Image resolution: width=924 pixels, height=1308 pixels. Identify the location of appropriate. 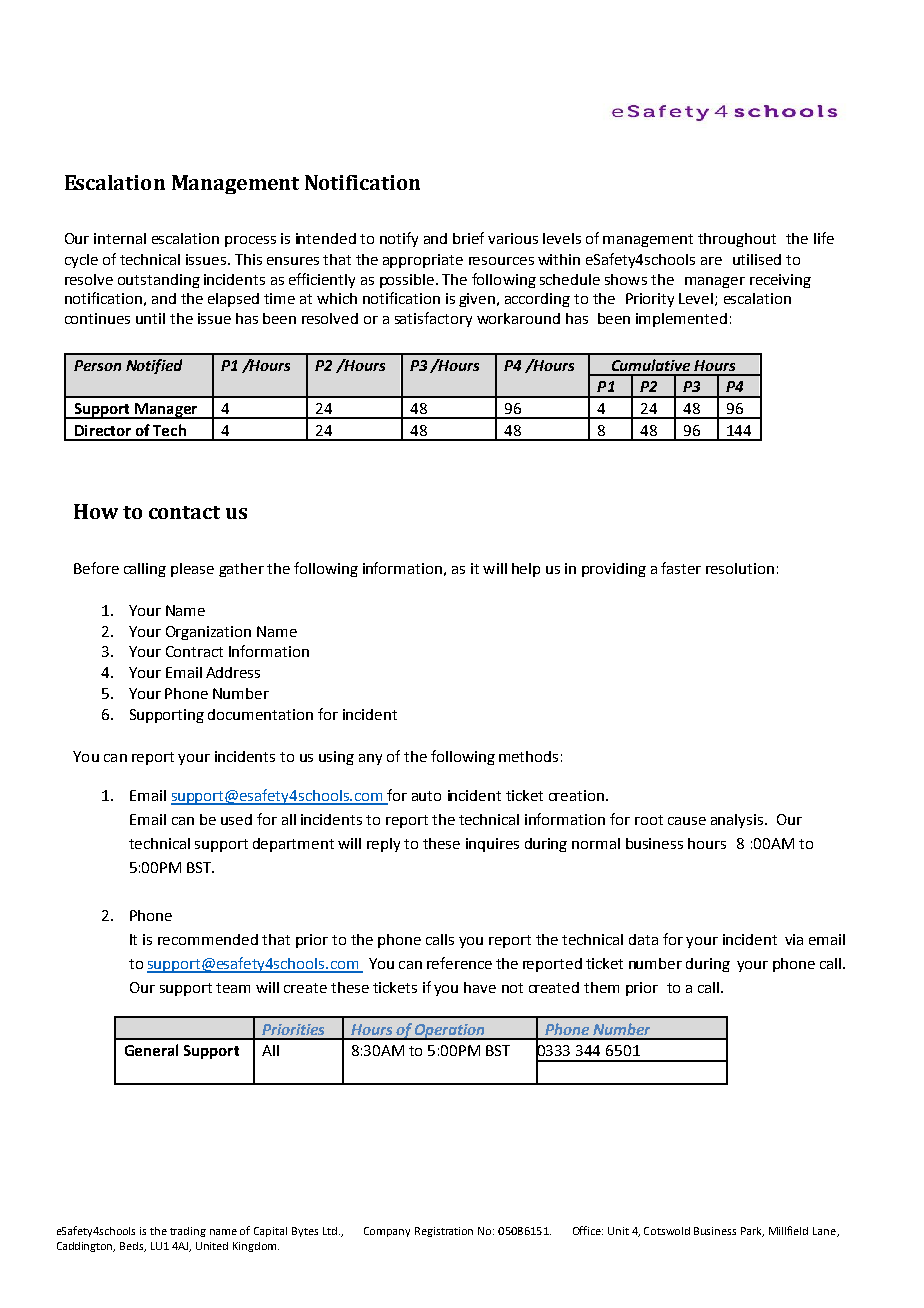
(423, 261).
